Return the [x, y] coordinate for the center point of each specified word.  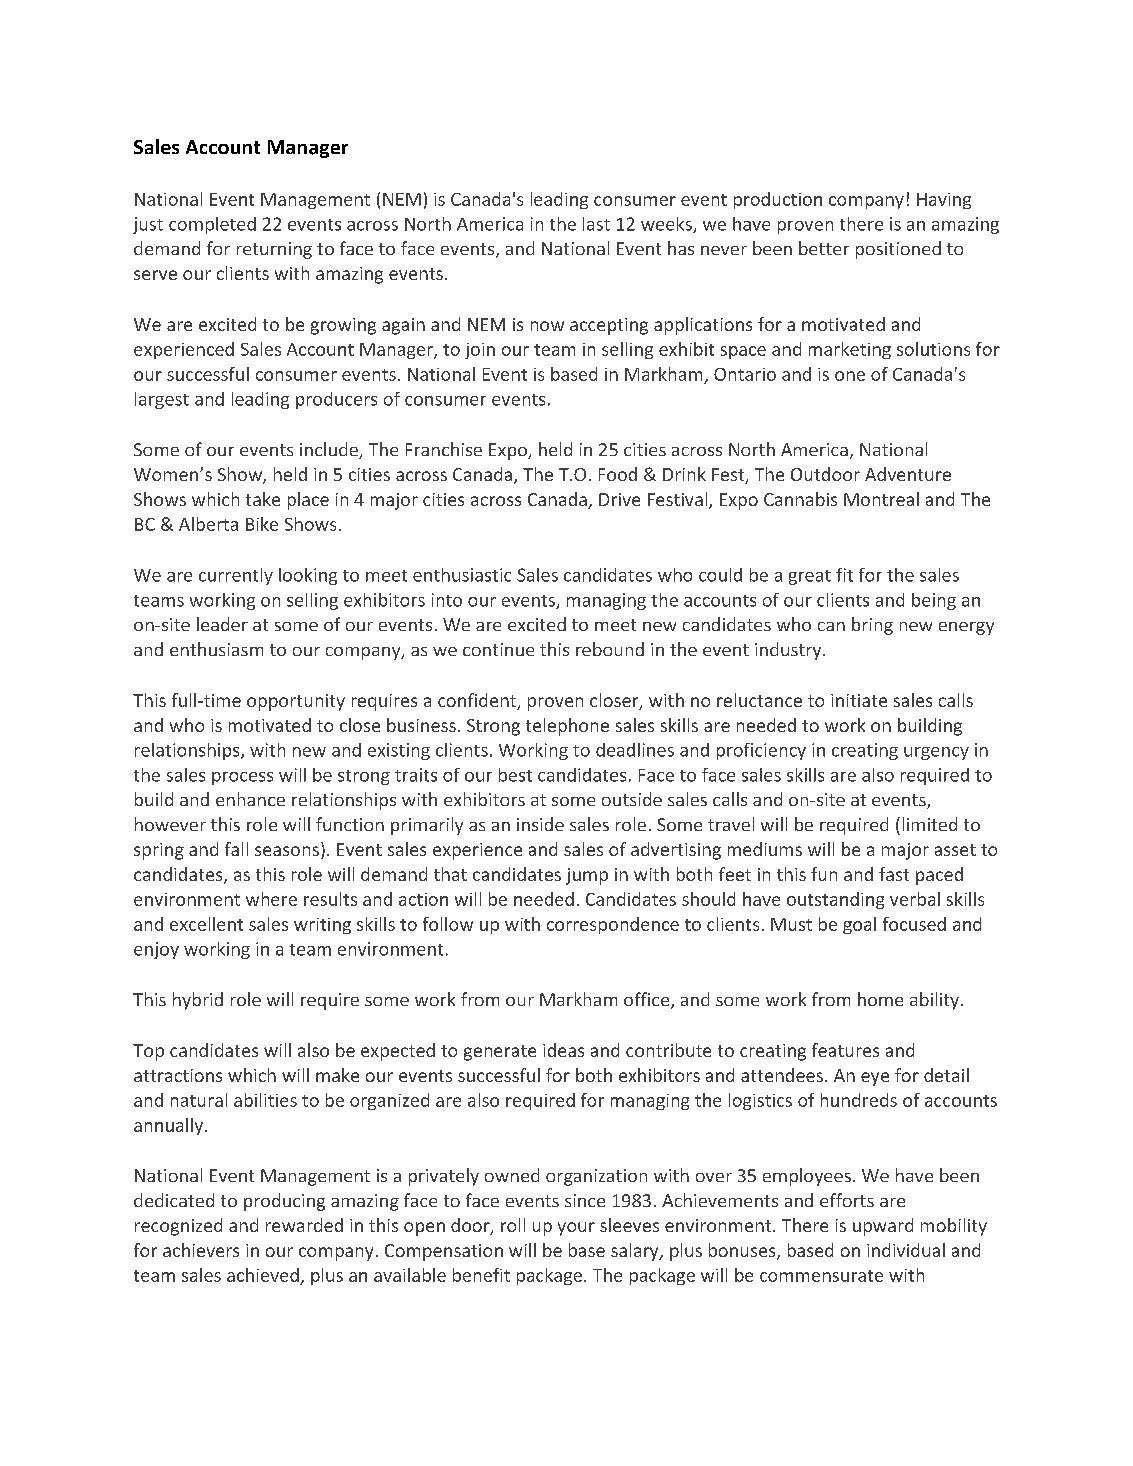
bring [872, 626]
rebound [610, 649]
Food [618, 474]
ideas [563, 1050]
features [845, 1050]
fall [236, 849]
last [596, 224]
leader [222, 624]
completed [212, 225]
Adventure [908, 474]
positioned [898, 250]
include [330, 450]
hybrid [198, 1001]
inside [540, 824]
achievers [201, 1250]
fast [894, 874]
